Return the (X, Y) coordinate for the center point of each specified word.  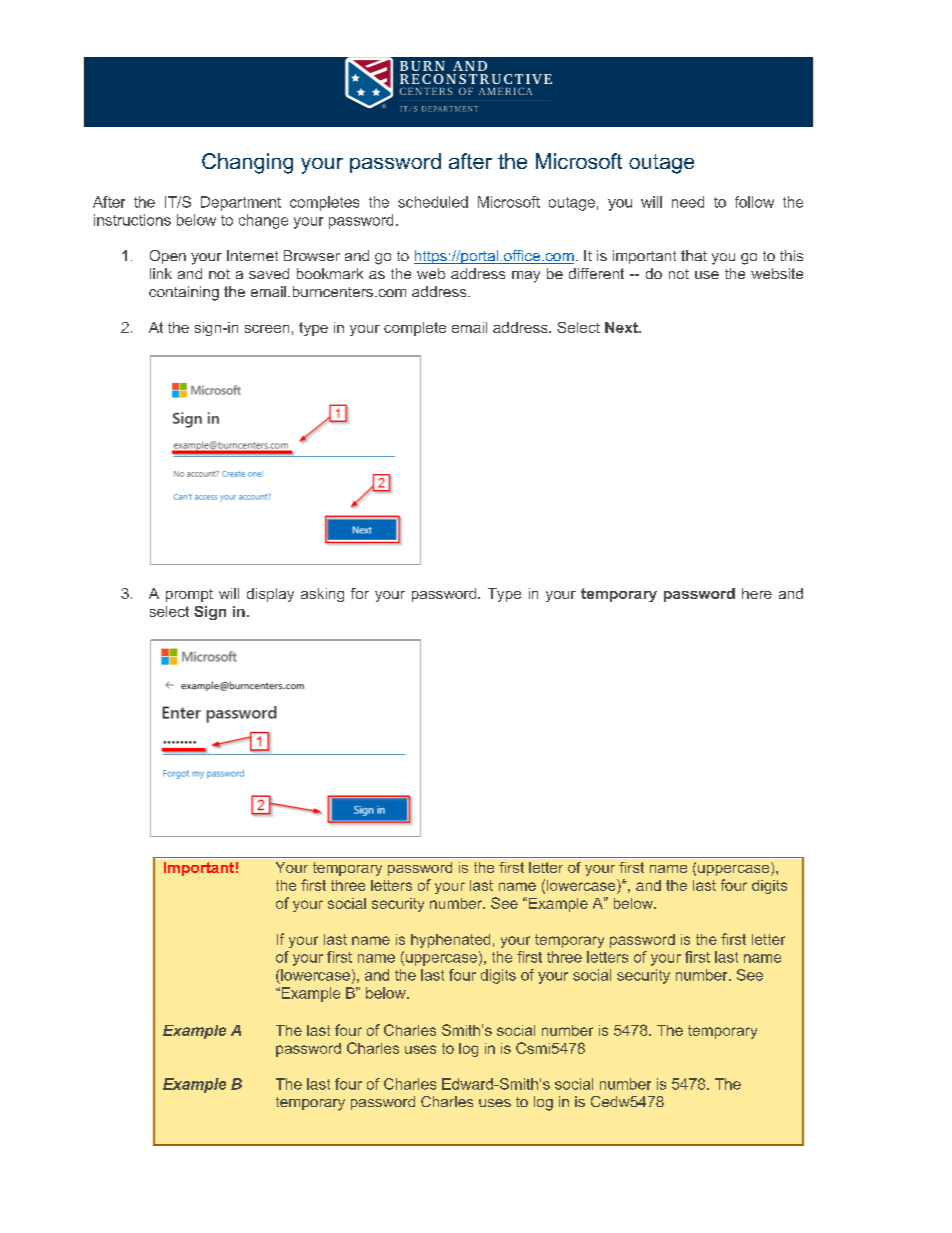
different (596, 273)
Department (241, 203)
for (360, 593)
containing (184, 293)
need (688, 202)
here (757, 593)
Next (622, 327)
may (526, 277)
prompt (189, 595)
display (270, 595)
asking (322, 595)
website (777, 273)
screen (267, 329)
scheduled (433, 202)
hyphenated (450, 941)
